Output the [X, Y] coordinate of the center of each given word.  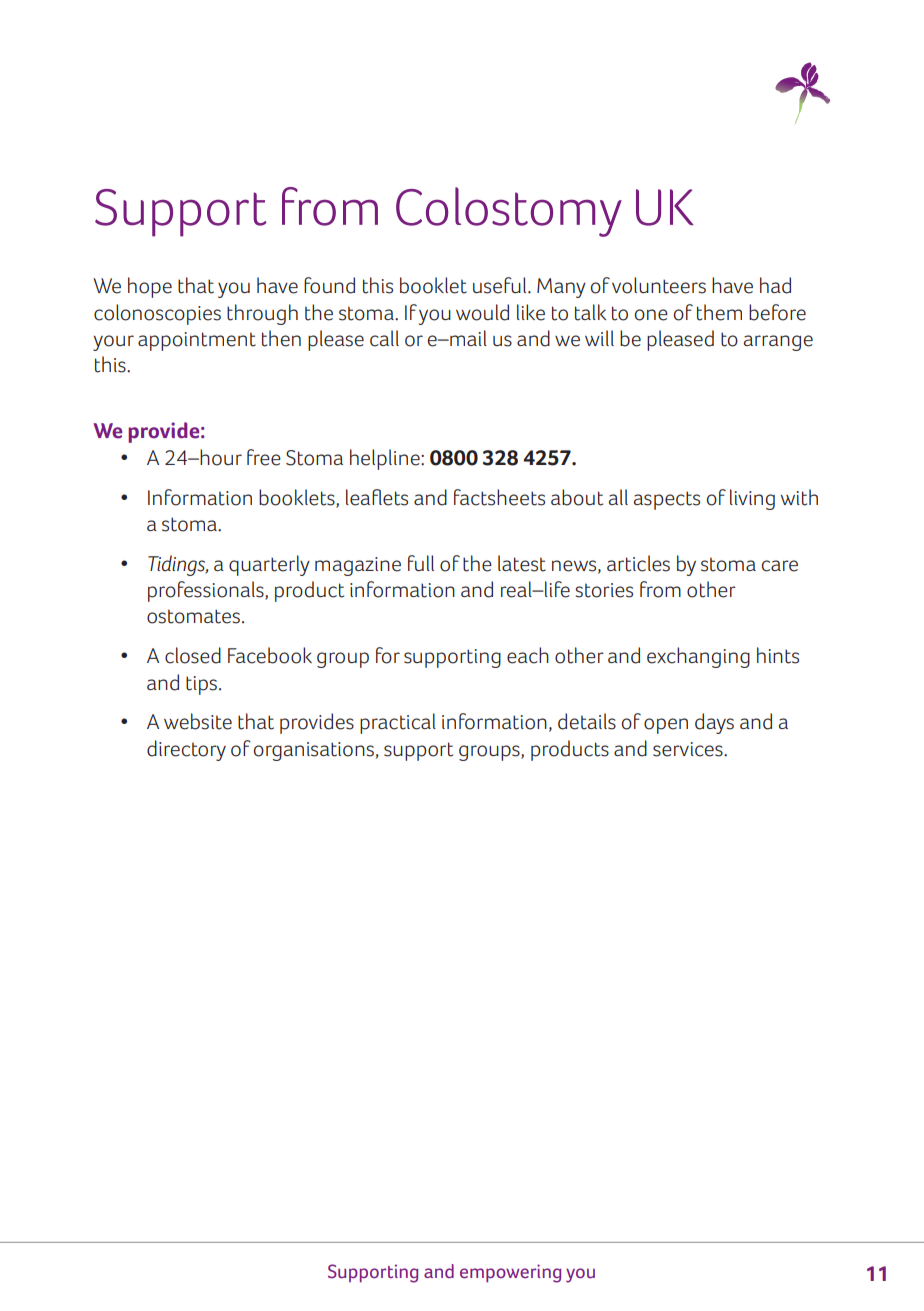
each [528, 655]
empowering [510, 1273]
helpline [386, 459]
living [752, 499]
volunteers [659, 285]
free [264, 457]
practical [398, 723]
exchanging [698, 657]
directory [186, 750]
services [689, 749]
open [666, 726]
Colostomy [509, 212]
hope [150, 287]
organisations [314, 751]
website [198, 721]
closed [193, 655]
